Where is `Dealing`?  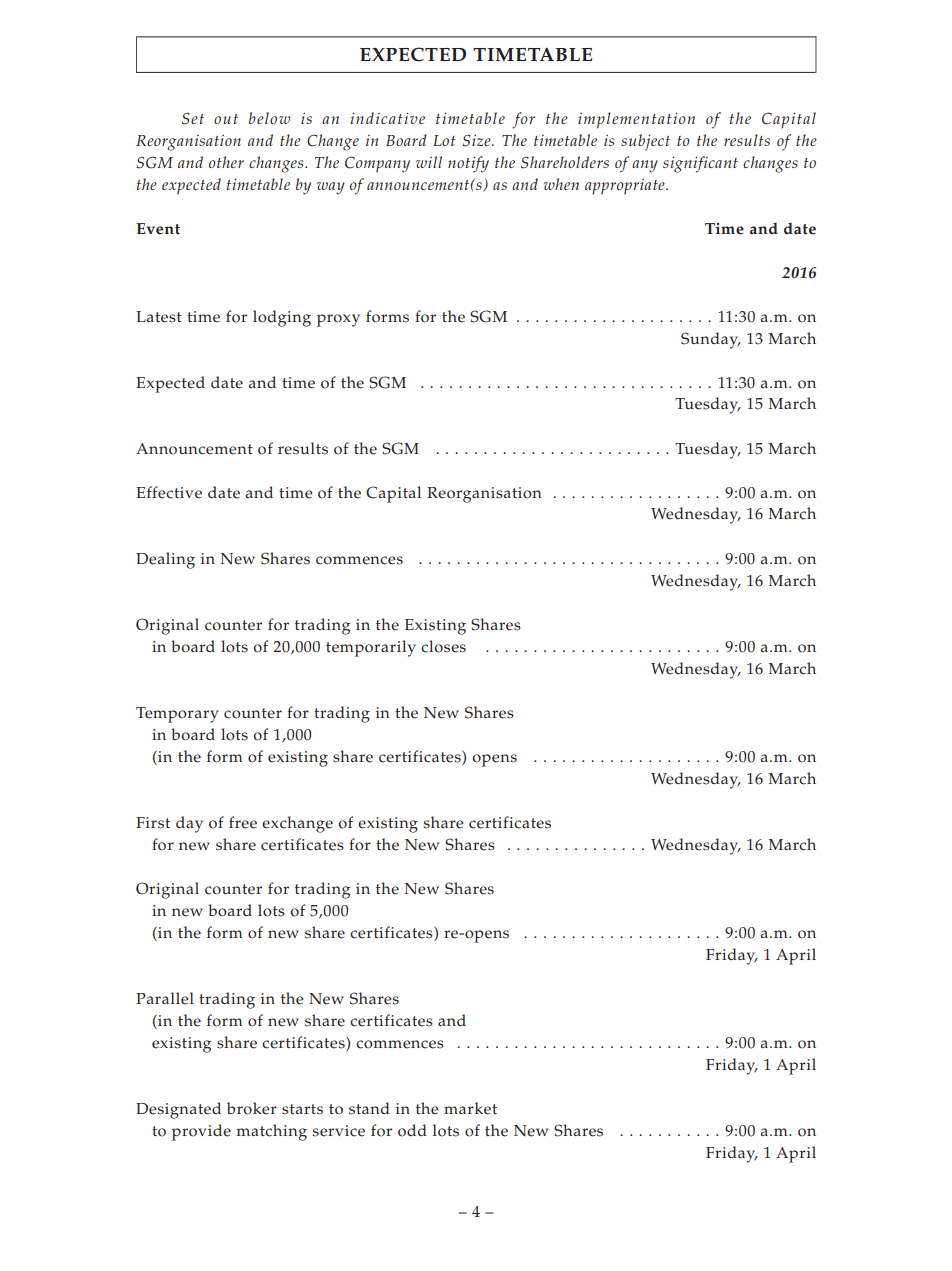
Dealing is located at coordinates (165, 560).
